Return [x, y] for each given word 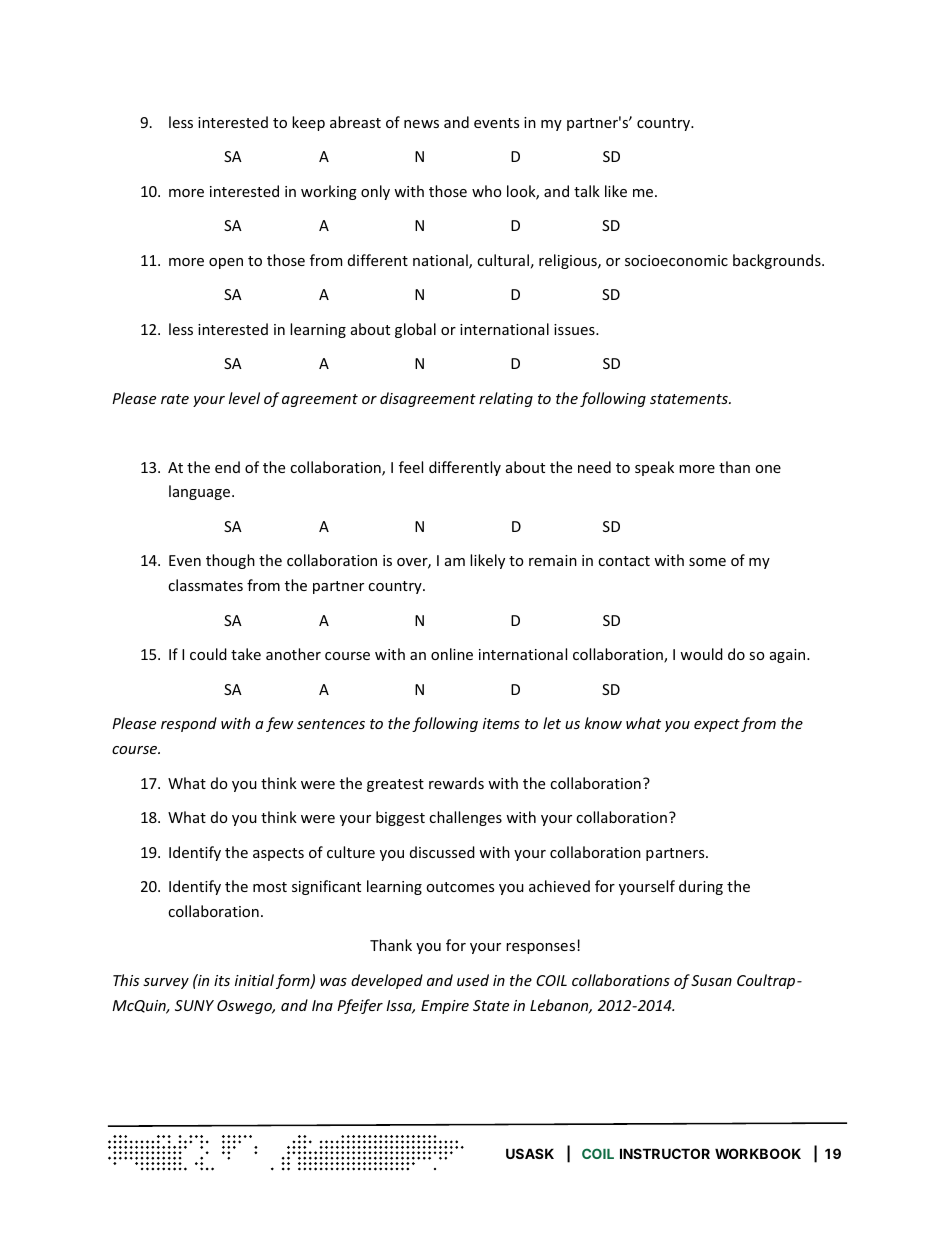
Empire [445, 1007]
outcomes [460, 887]
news [421, 124]
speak [654, 468]
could [208, 654]
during [701, 887]
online [452, 654]
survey [166, 983]
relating [506, 399]
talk [587, 191]
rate [175, 399]
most [270, 887]
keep [308, 123]
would [701, 654]
